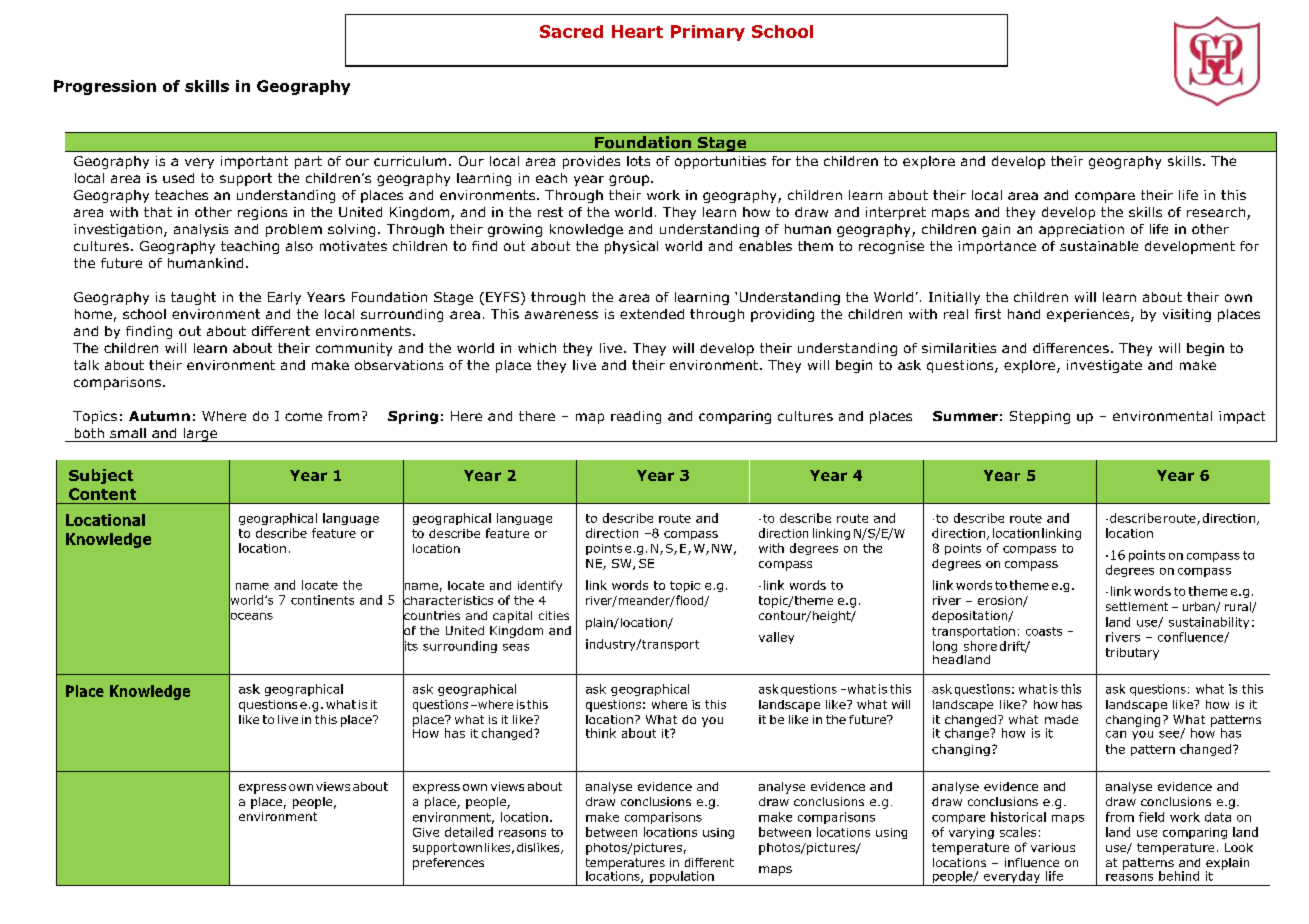  What do you see at coordinates (322, 600) in the screenshot?
I see `continents` at bounding box center [322, 600].
